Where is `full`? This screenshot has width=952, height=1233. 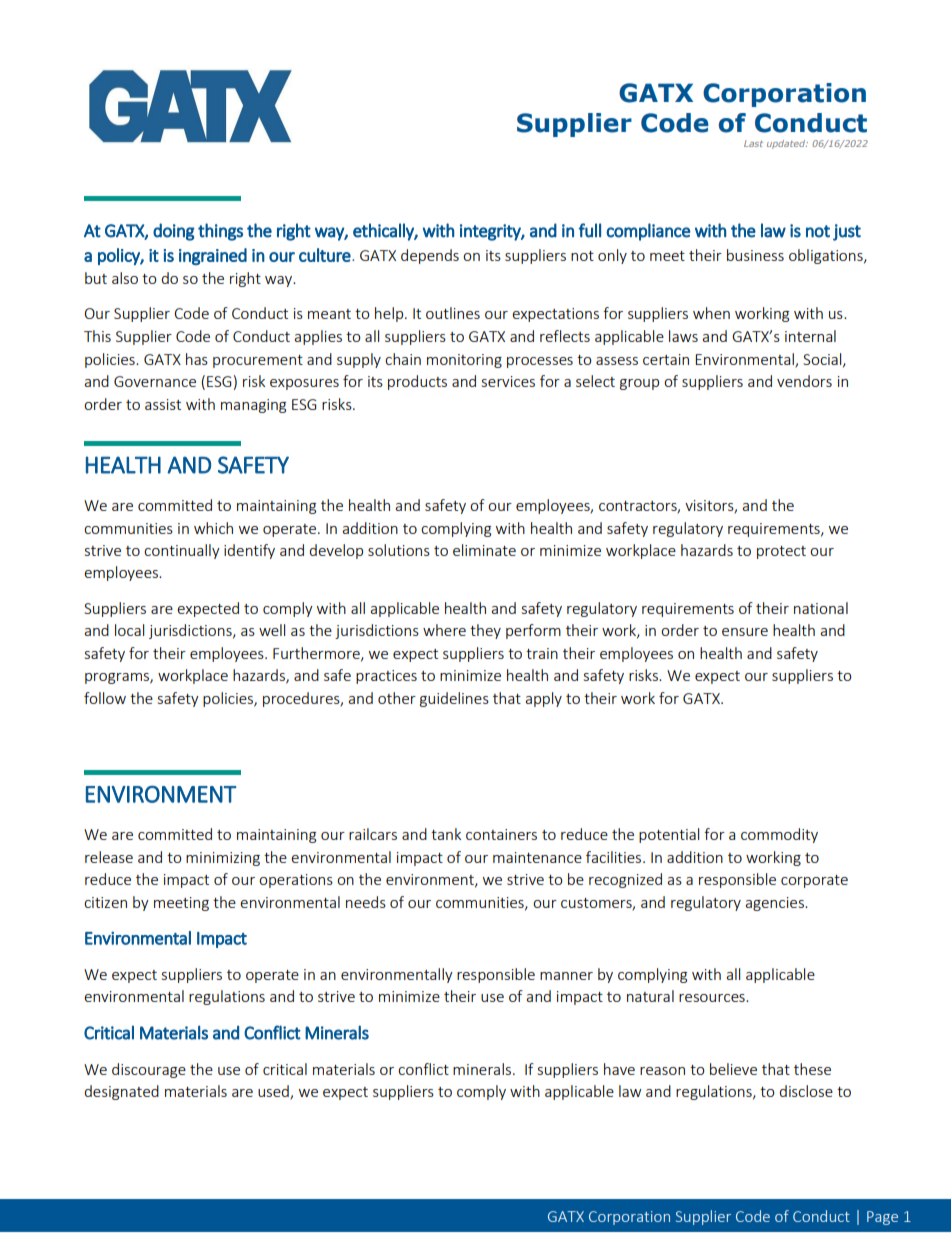 full is located at coordinates (590, 230).
